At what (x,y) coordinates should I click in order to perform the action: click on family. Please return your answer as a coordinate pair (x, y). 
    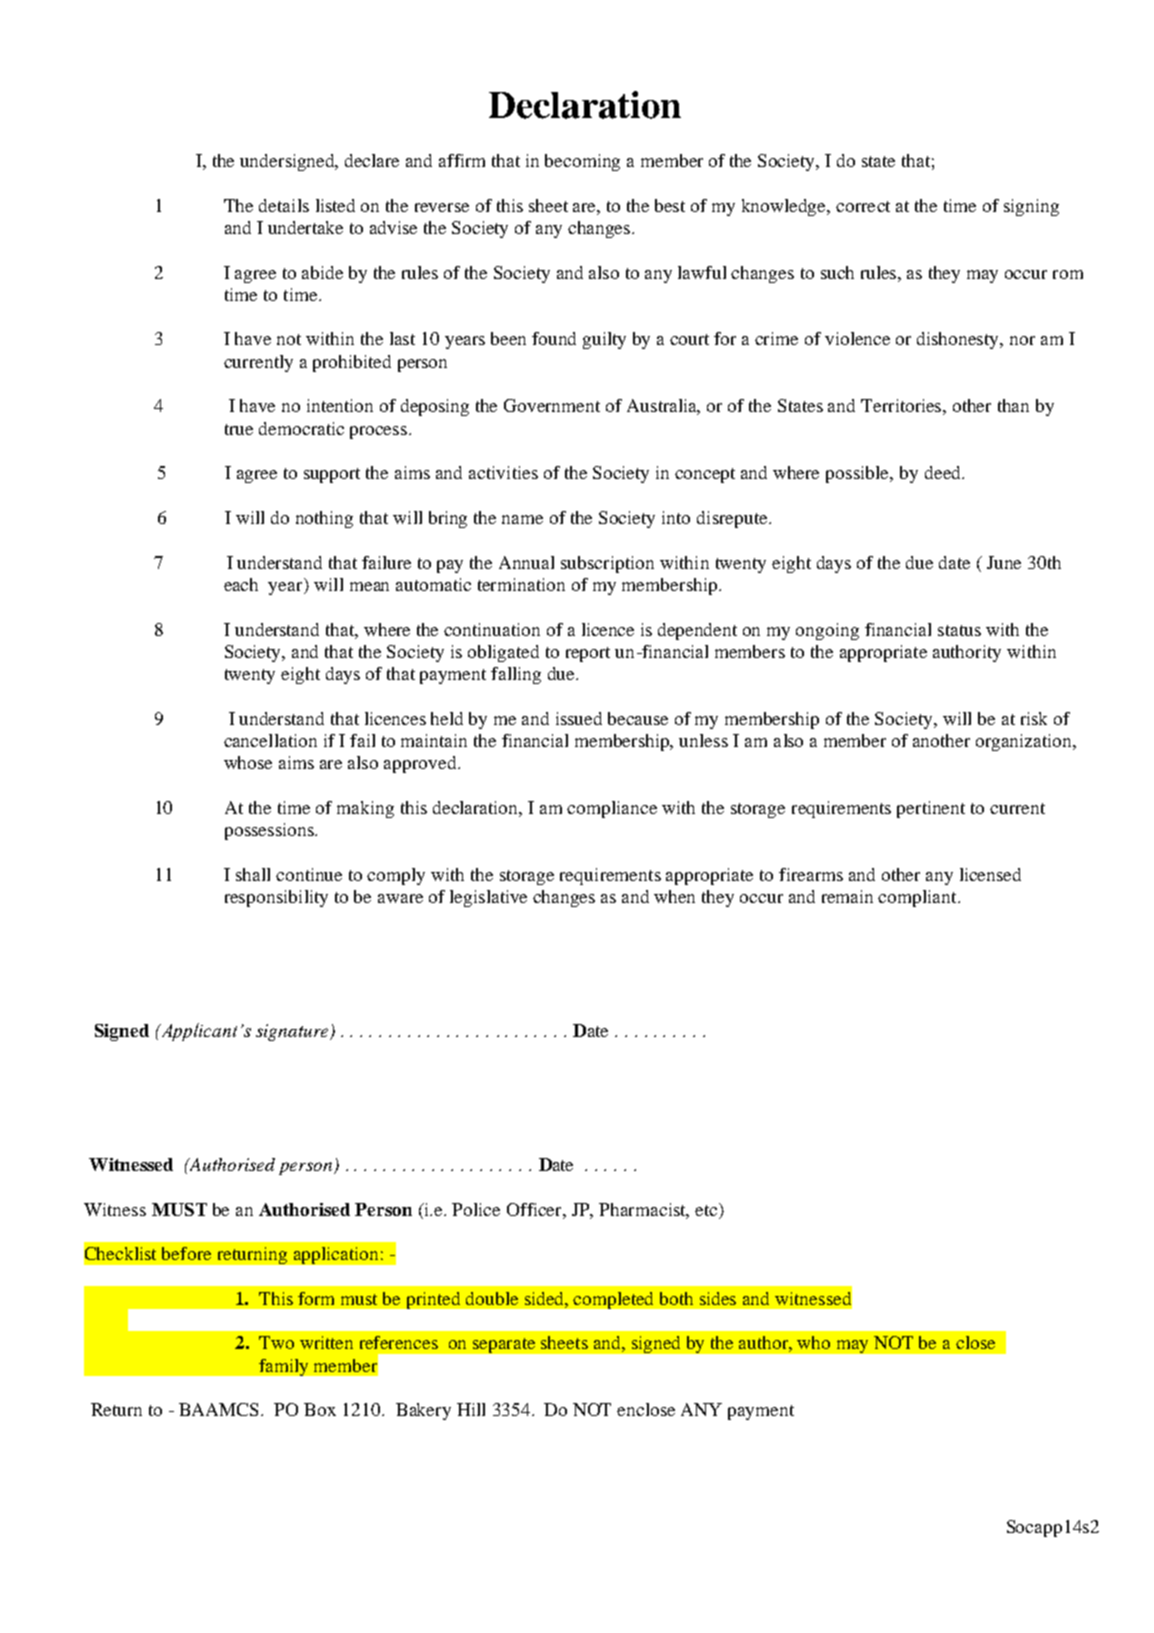
    Looking at the image, I should click on (283, 1367).
